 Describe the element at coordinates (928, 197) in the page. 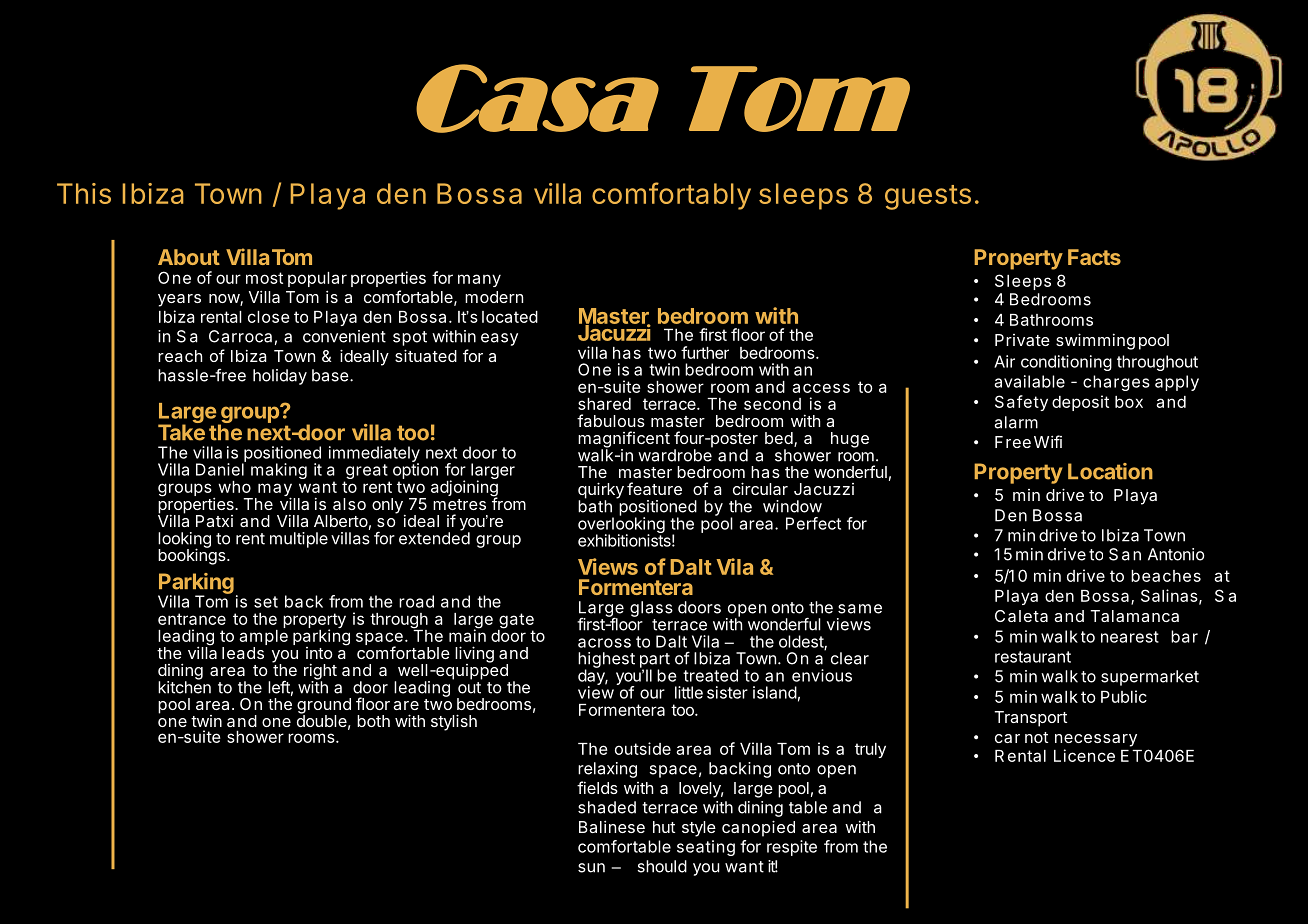

I see `guests` at that location.
